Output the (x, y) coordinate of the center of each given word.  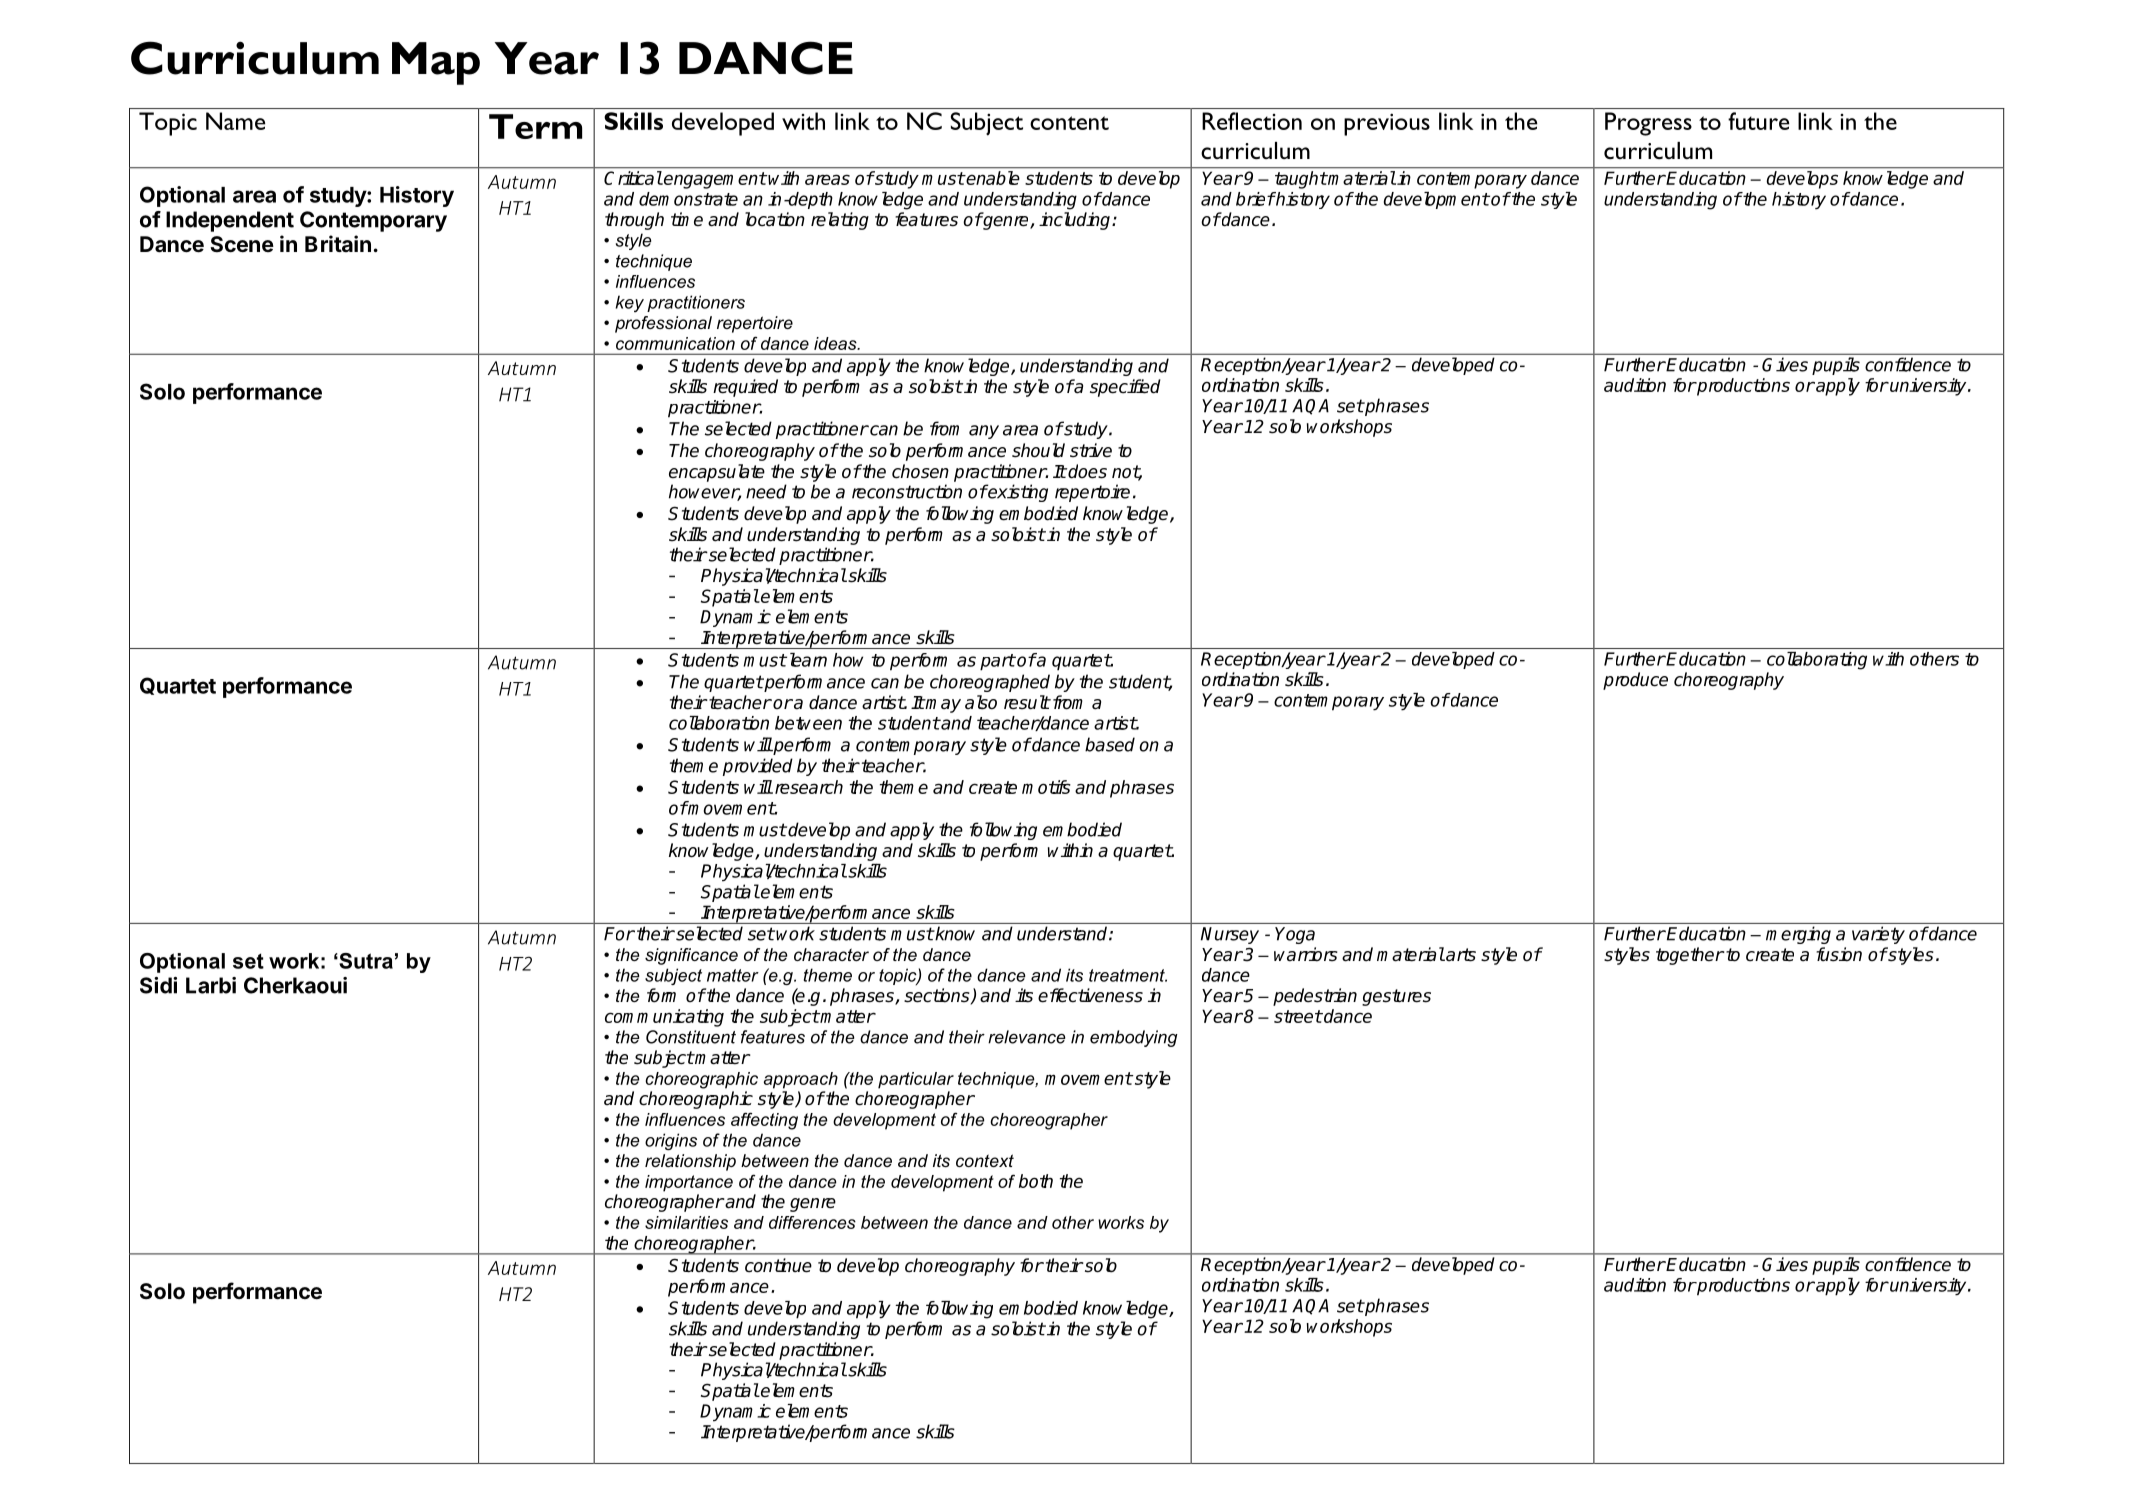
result (1027, 702)
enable (992, 178)
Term (535, 126)
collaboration (719, 722)
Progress (1648, 124)
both (1036, 1181)
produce (1635, 681)
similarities (686, 1222)
